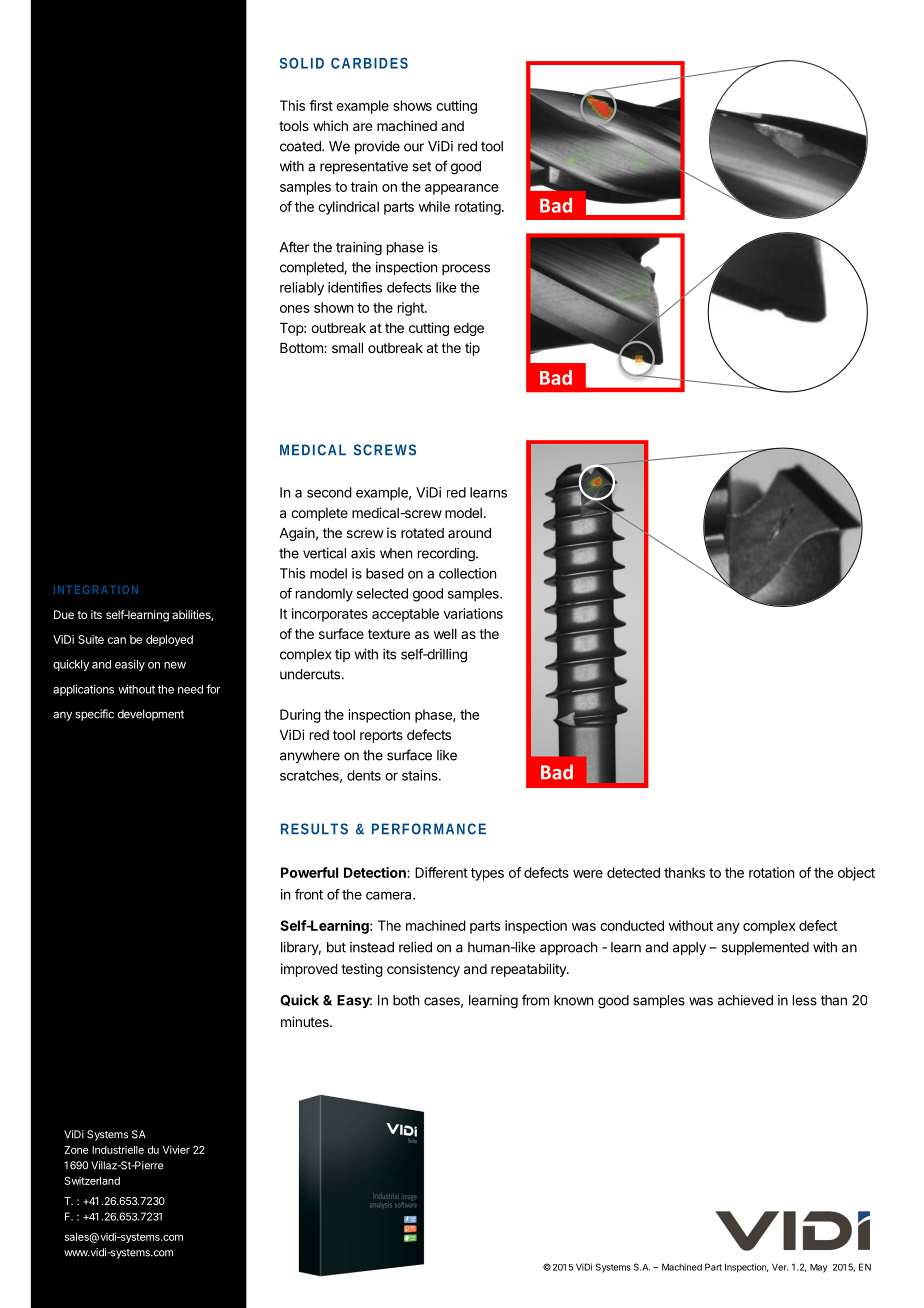  Describe the element at coordinates (423, 970) in the document. I see `consistency` at that location.
